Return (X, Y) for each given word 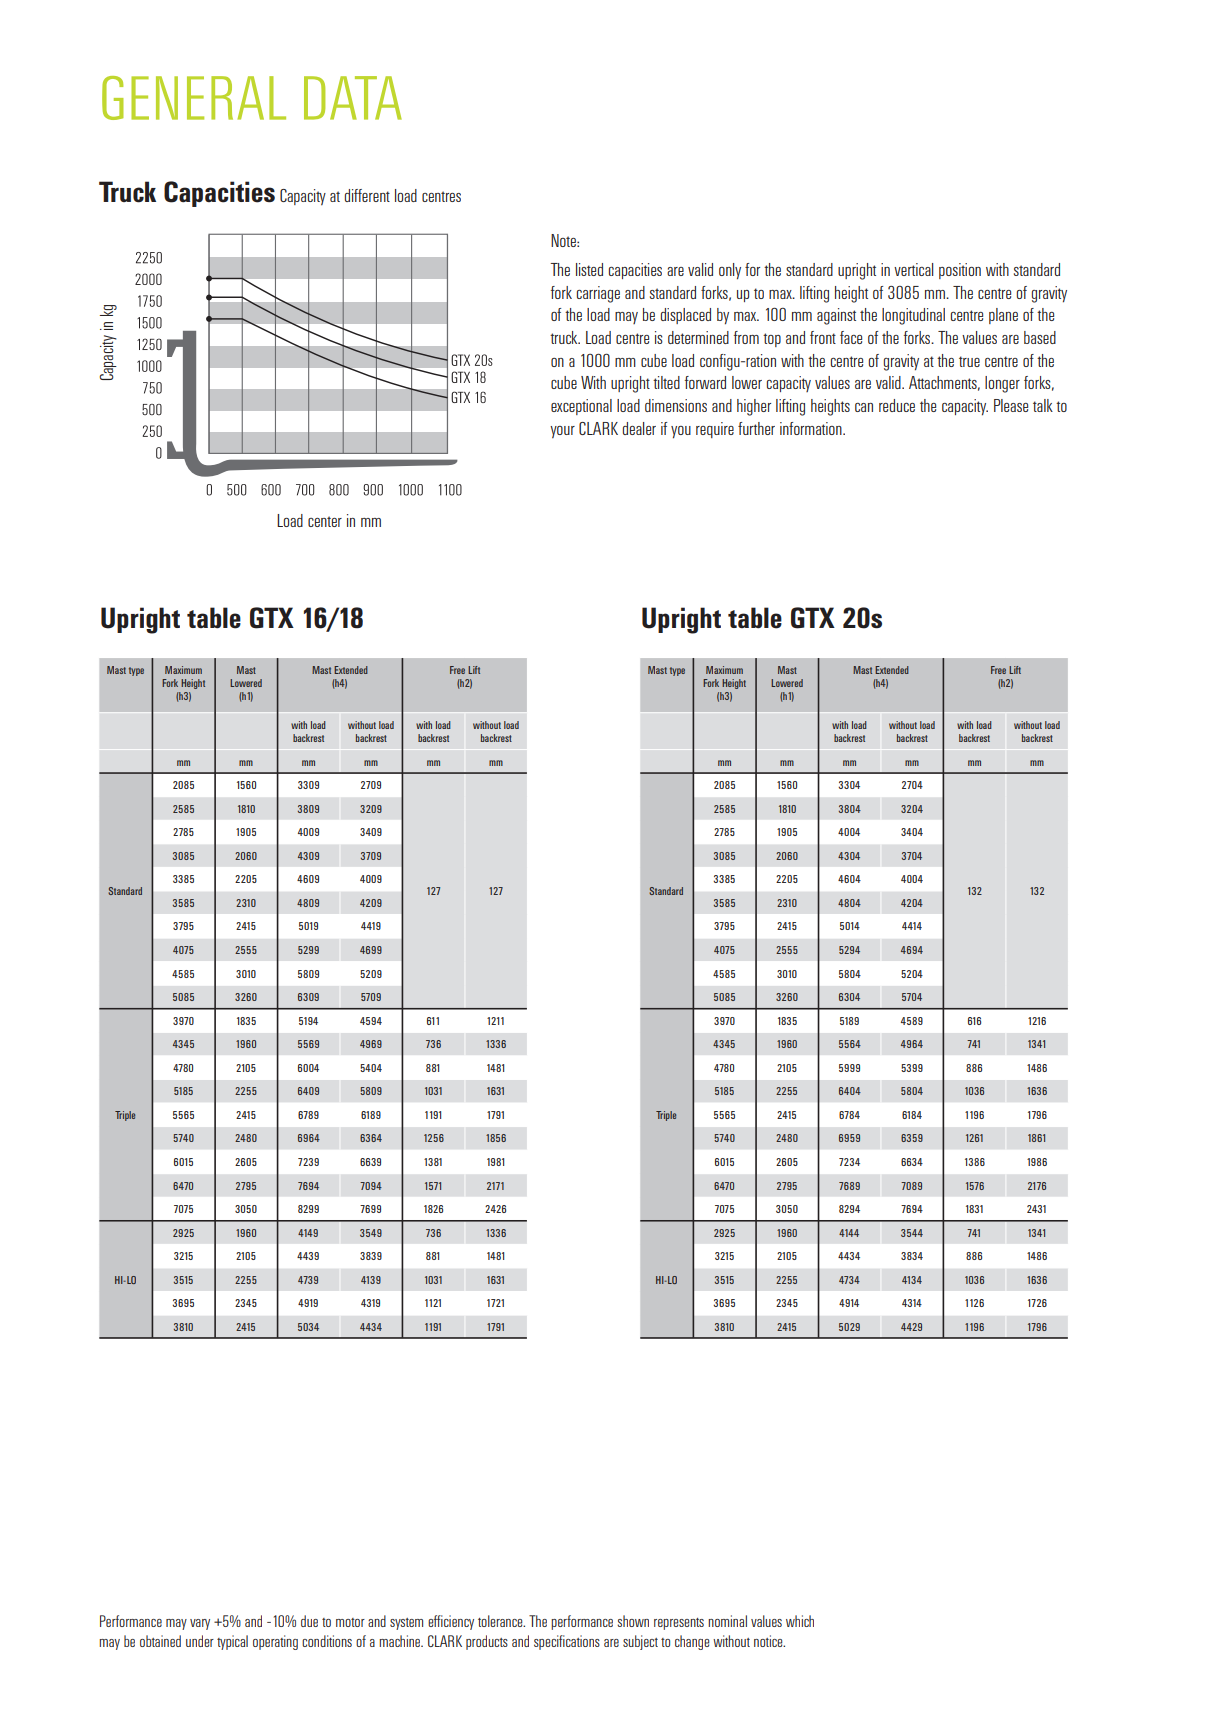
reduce (897, 405)
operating (275, 1642)
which (800, 1621)
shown (633, 1621)
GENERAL (194, 98)
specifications (567, 1642)
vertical (913, 269)
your (562, 432)
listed (589, 269)
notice (769, 1641)
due (309, 1621)
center (325, 521)
